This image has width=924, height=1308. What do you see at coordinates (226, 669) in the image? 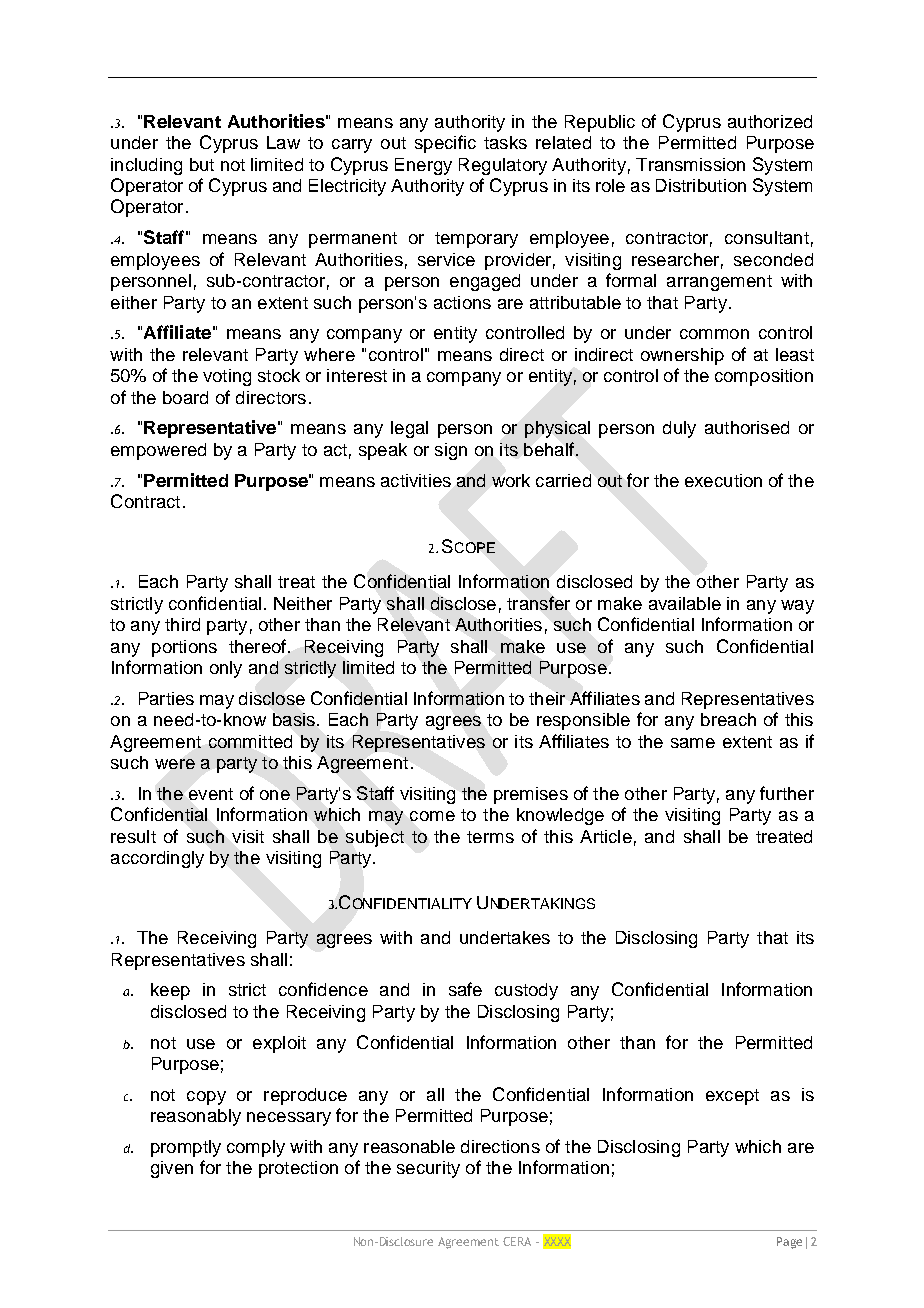
I see `only` at bounding box center [226, 669].
